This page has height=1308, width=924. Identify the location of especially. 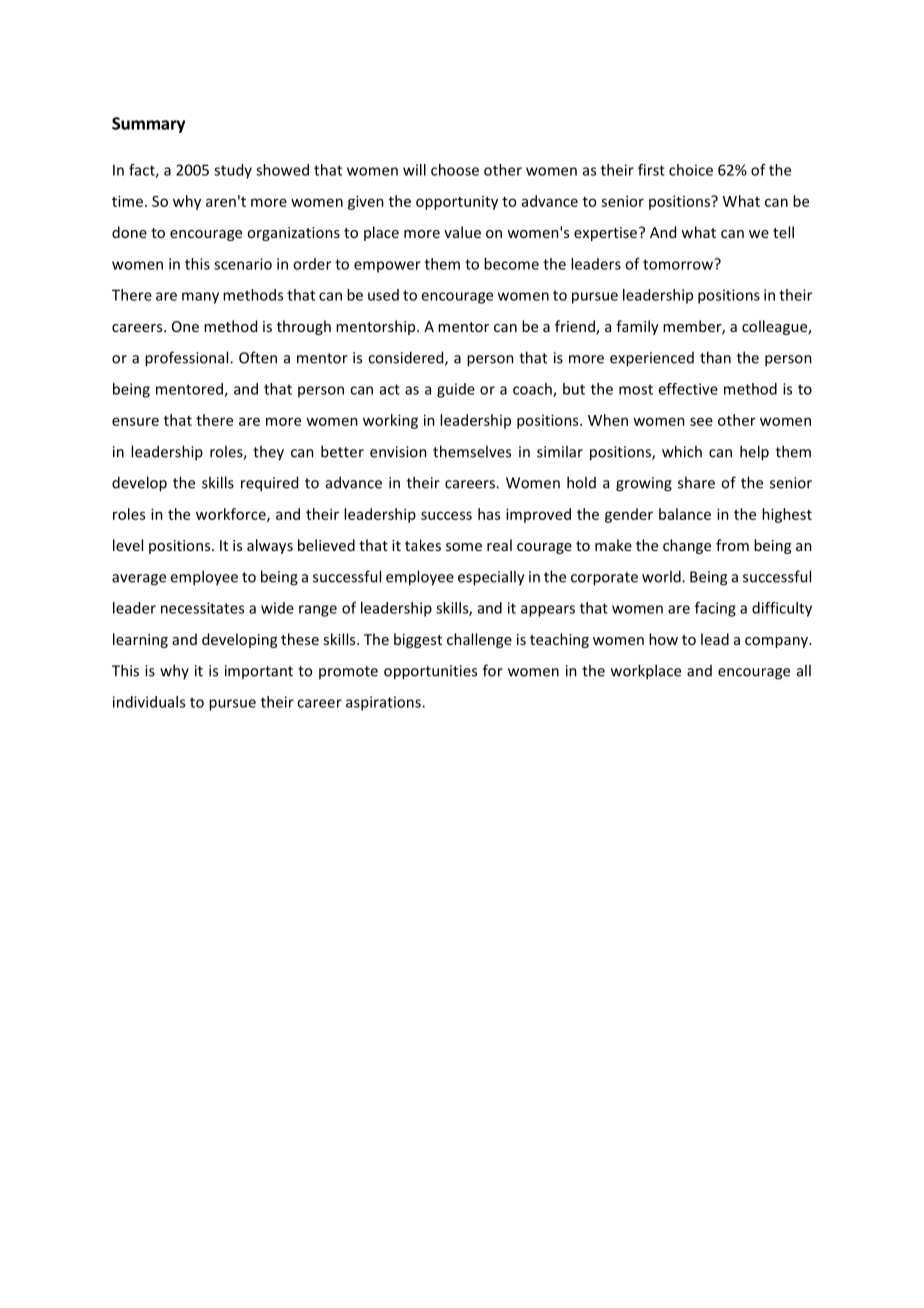
(491, 578).
